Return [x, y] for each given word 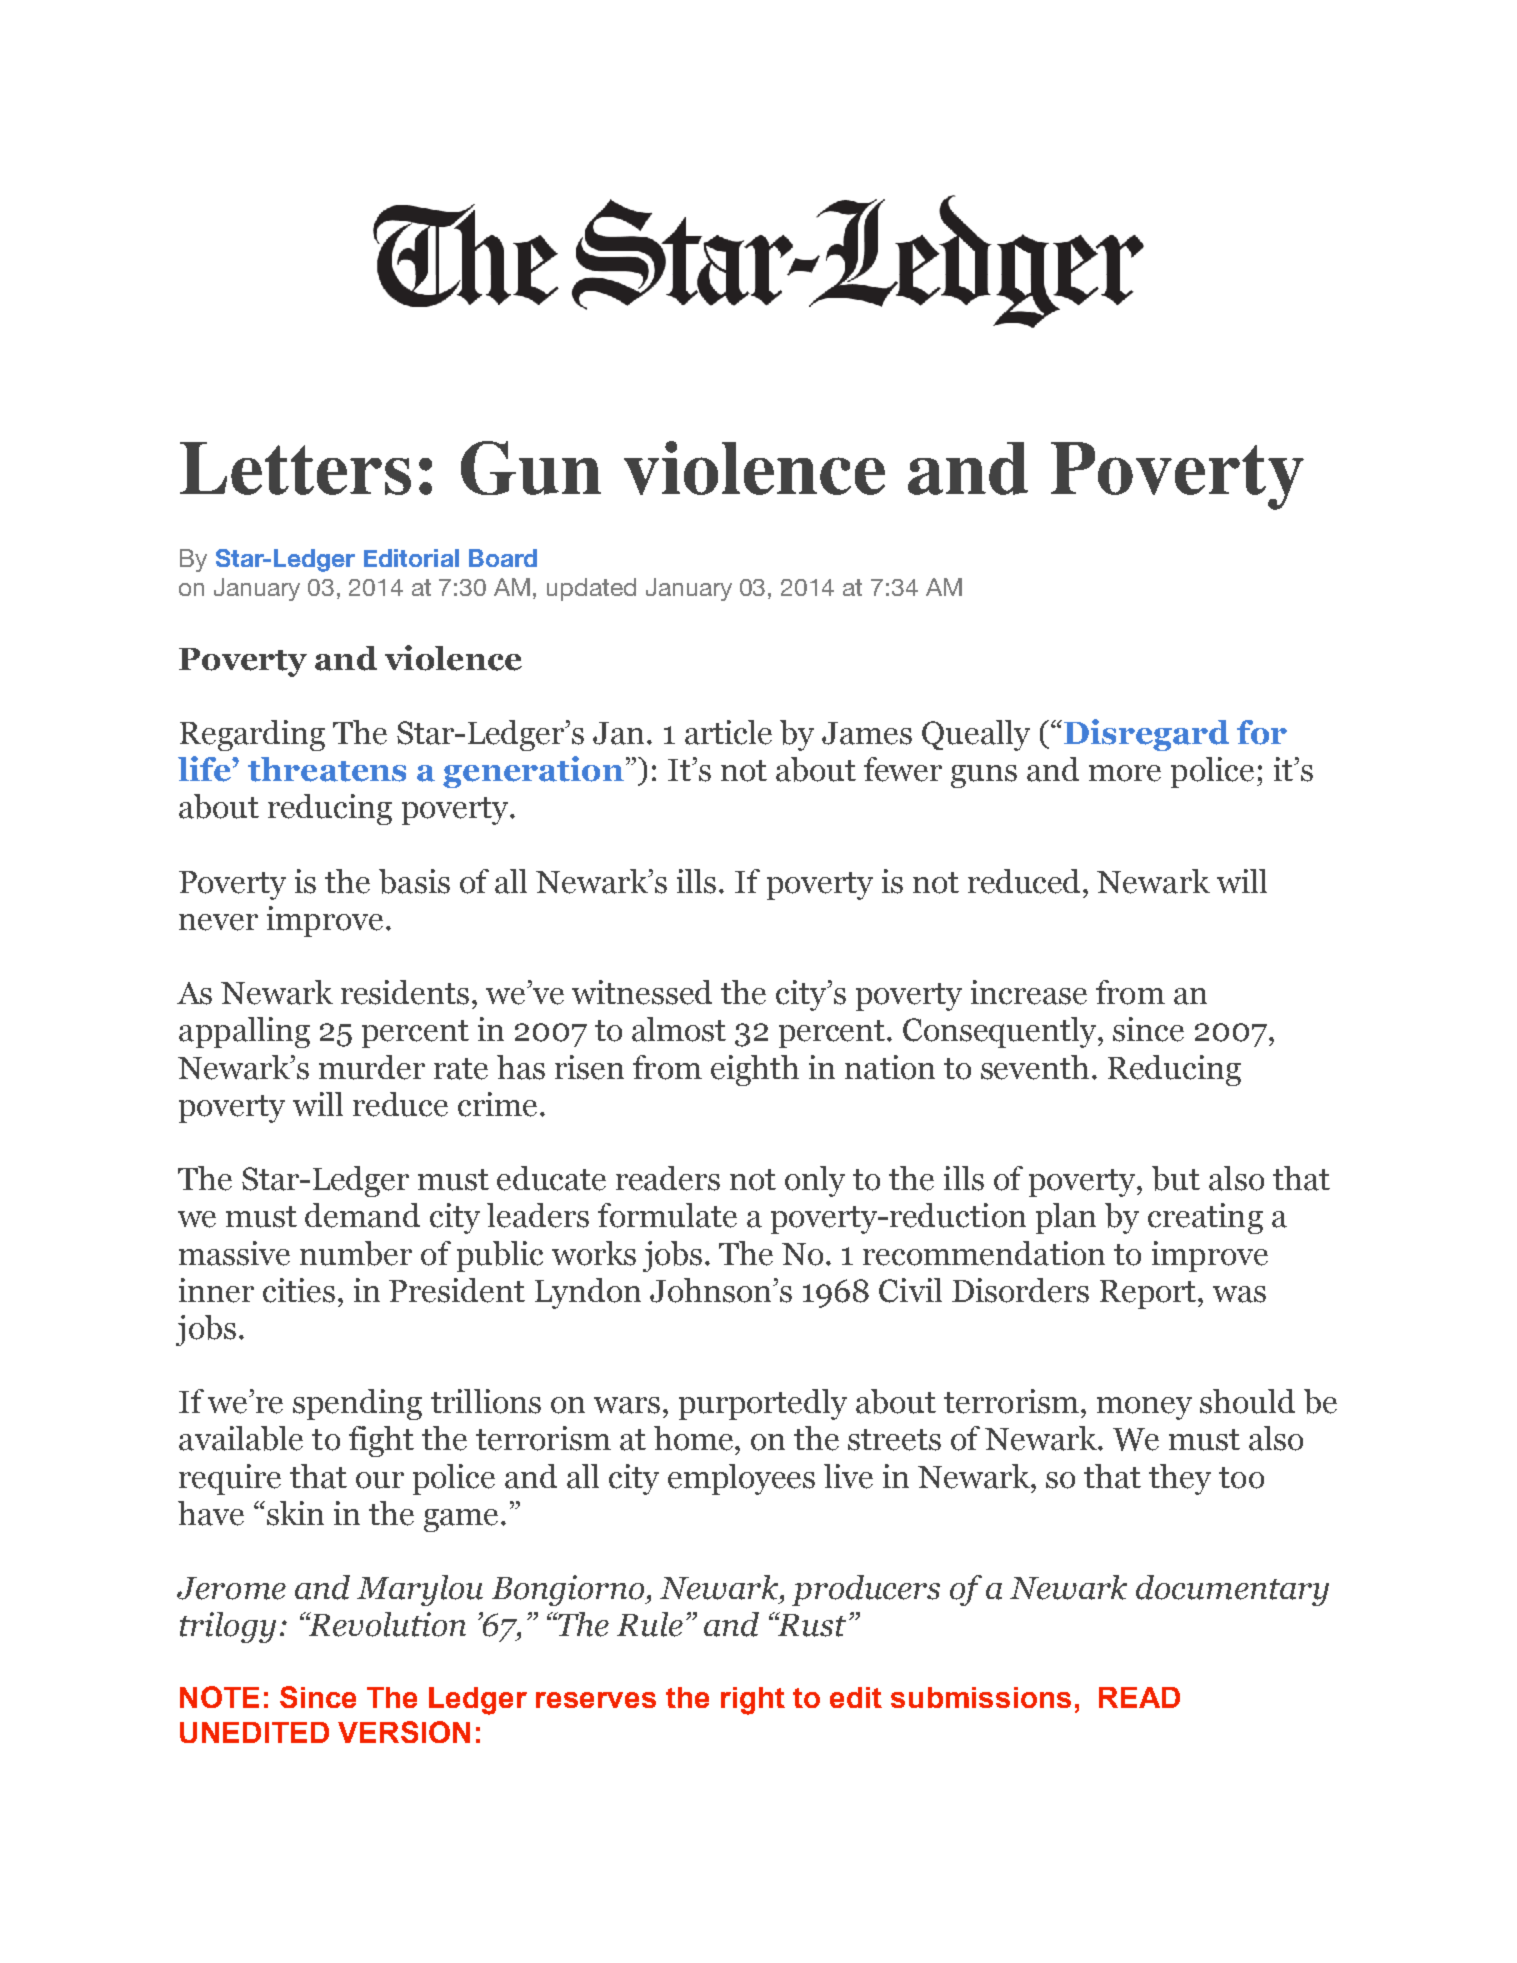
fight [381, 1441]
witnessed [642, 992]
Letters [295, 468]
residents [405, 992]
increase [1029, 992]
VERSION [404, 1732]
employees [741, 1479]
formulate [667, 1215]
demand [362, 1215]
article [728, 732]
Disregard [1146, 735]
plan [1066, 1218]
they [1180, 1479]
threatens [327, 769]
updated [591, 589]
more [1125, 773]
